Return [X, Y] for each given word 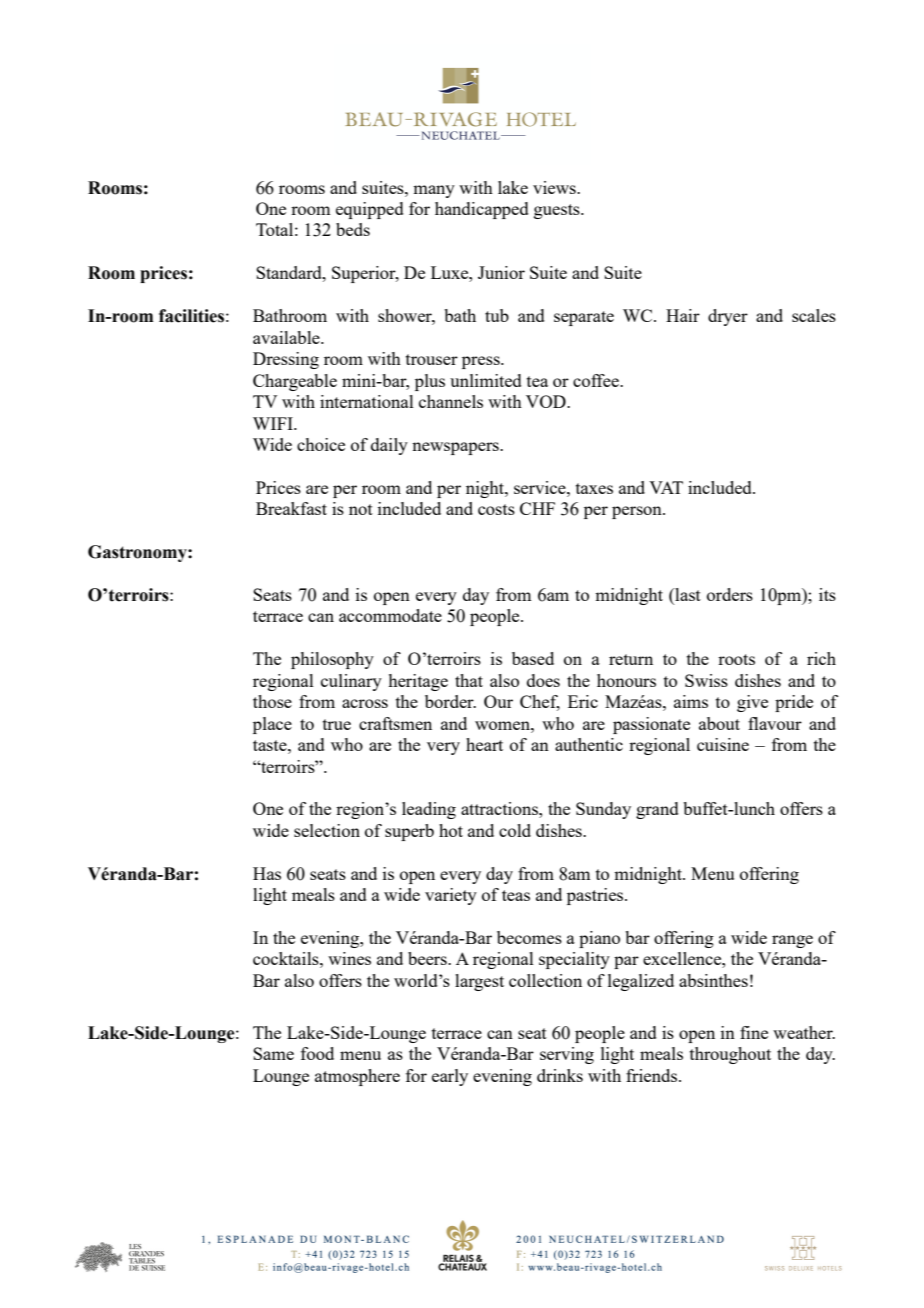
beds [353, 229]
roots [736, 659]
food [317, 1053]
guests [558, 211]
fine [754, 1032]
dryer [728, 317]
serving [567, 1055]
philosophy [332, 660]
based [533, 658]
